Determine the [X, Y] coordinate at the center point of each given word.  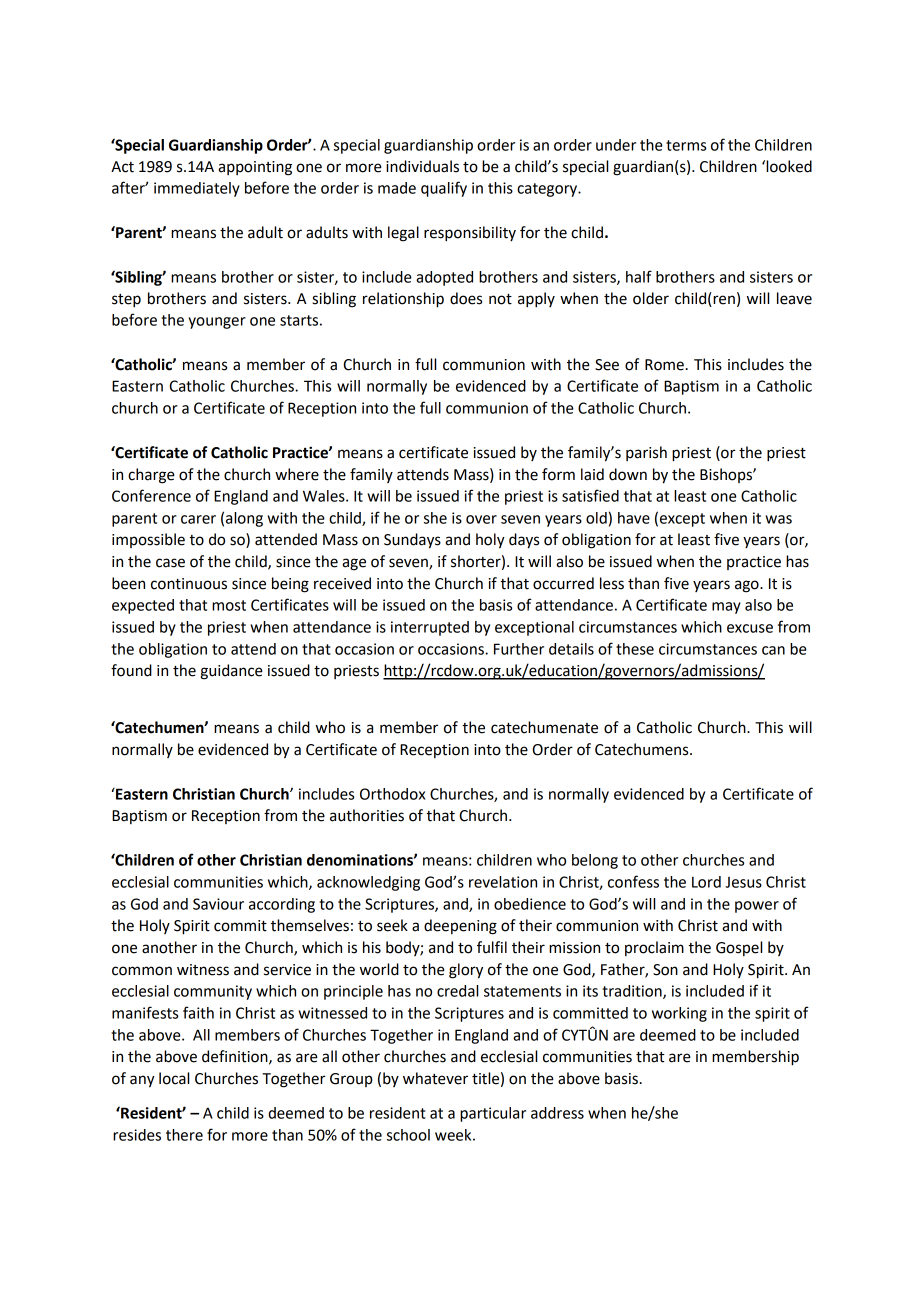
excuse [750, 628]
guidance [232, 672]
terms [686, 145]
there [184, 1135]
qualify [444, 189]
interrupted [430, 628]
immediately [197, 189]
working [679, 1014]
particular [493, 1114]
